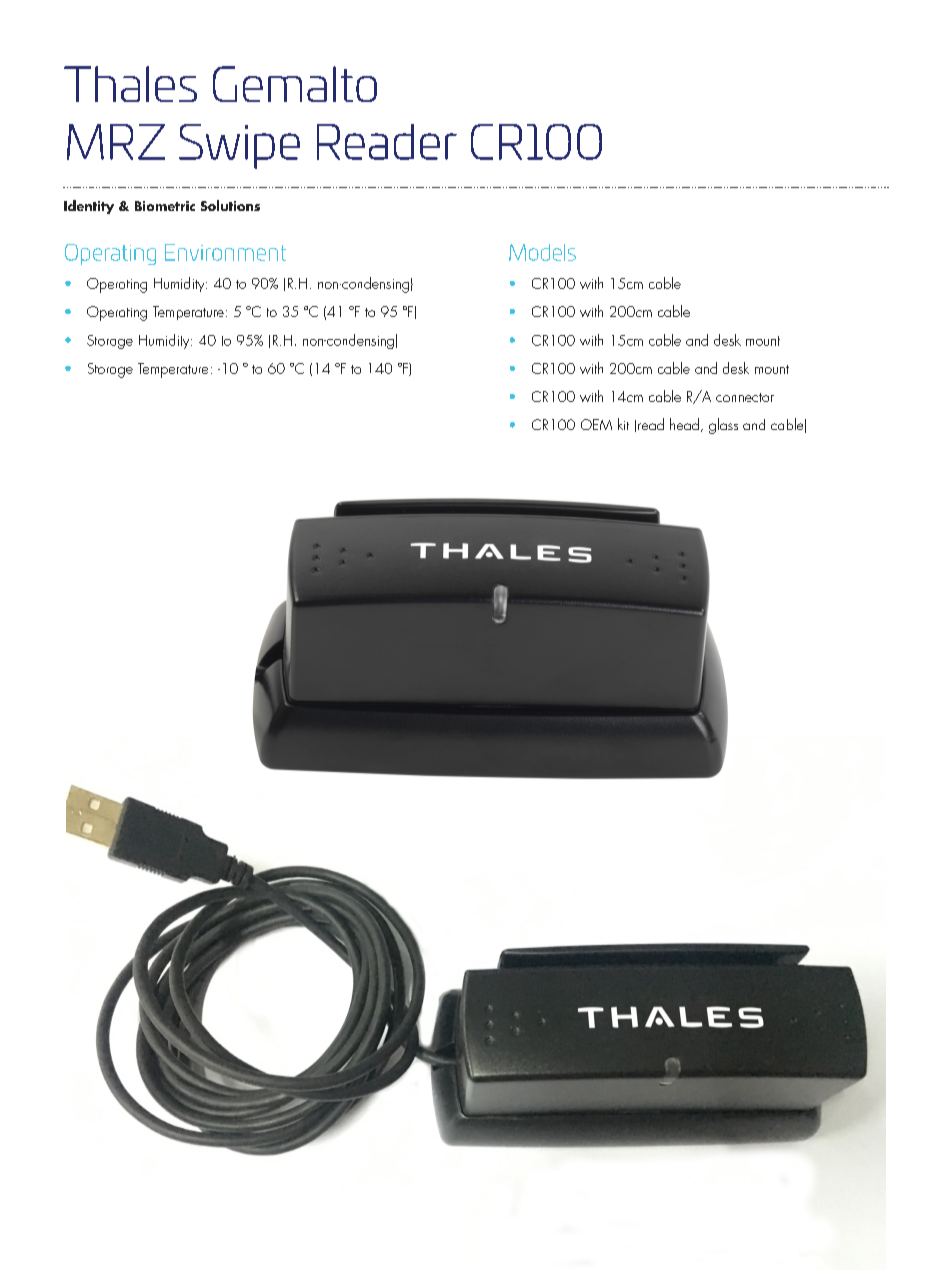 The image size is (952, 1270). Describe the element at coordinates (684, 424) in the image. I see `head` at that location.
